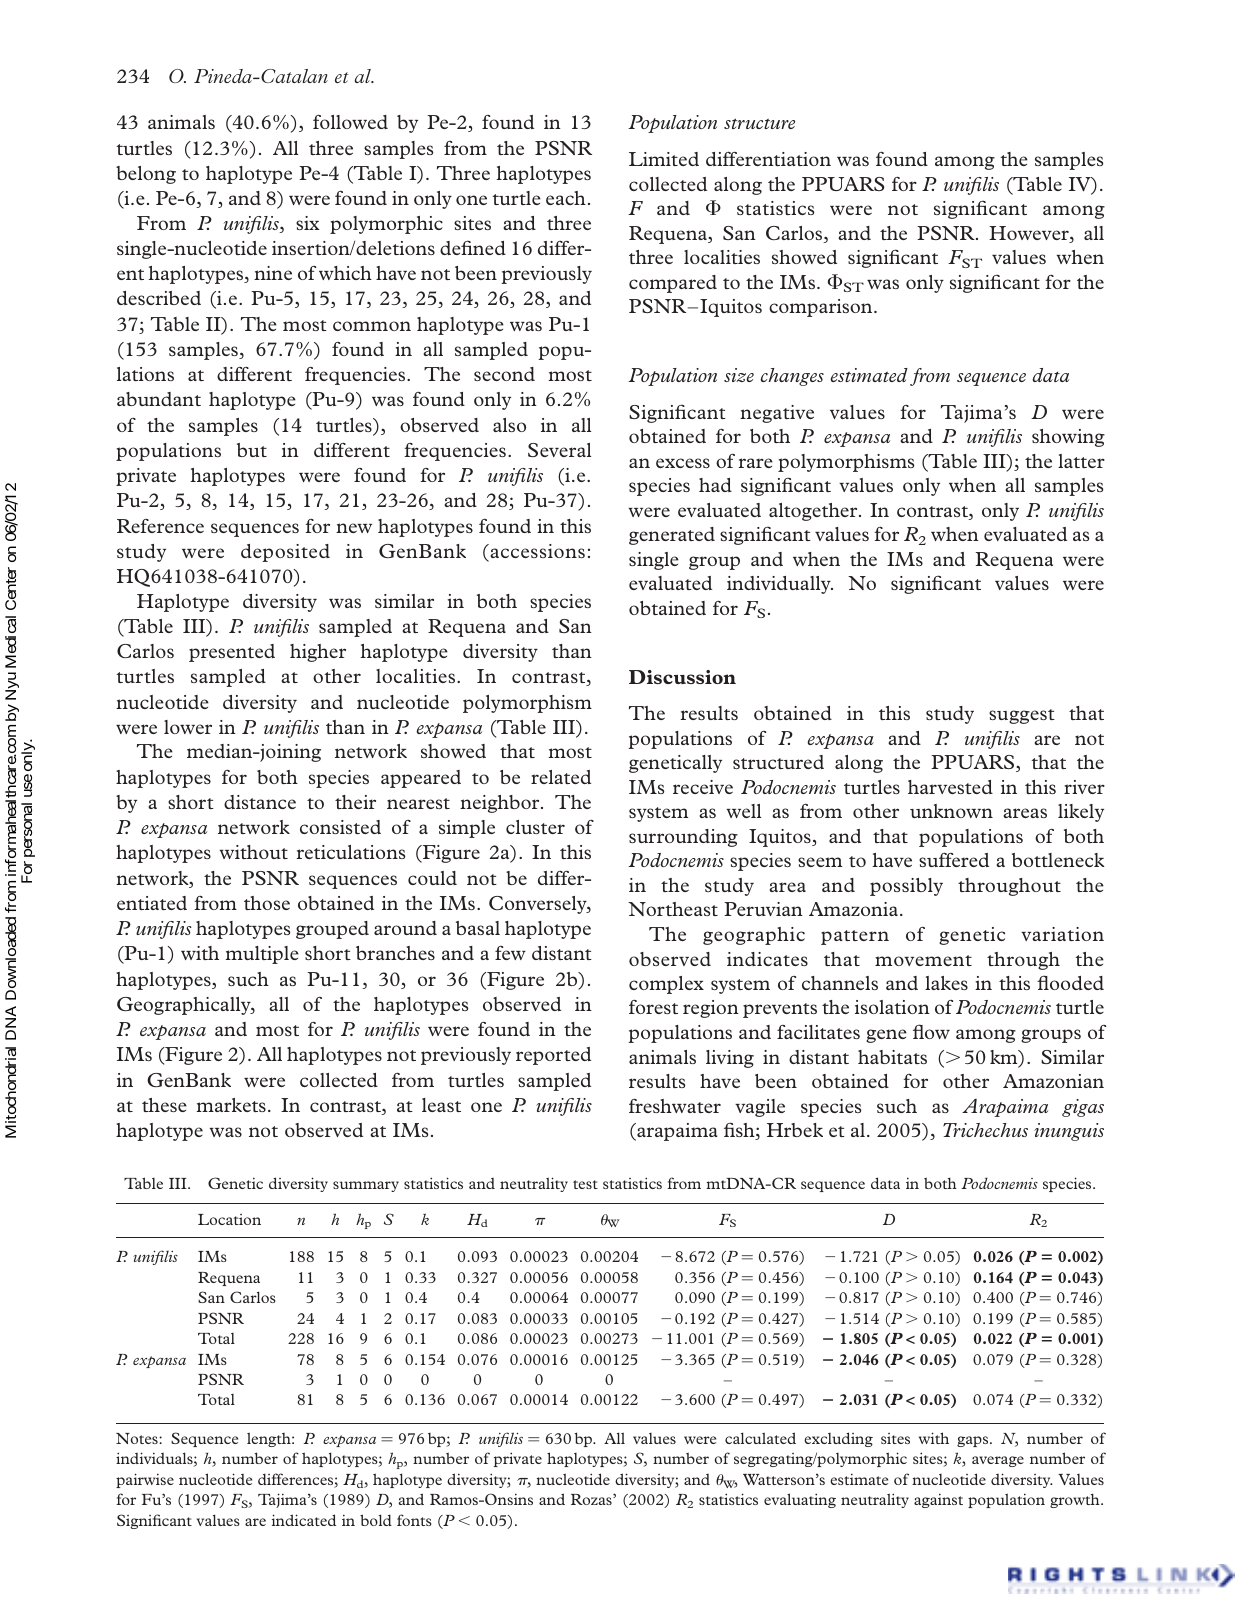 The width and height of the screenshot is (1255, 1624). What do you see at coordinates (585, 1184) in the screenshot?
I see `test` at bounding box center [585, 1184].
